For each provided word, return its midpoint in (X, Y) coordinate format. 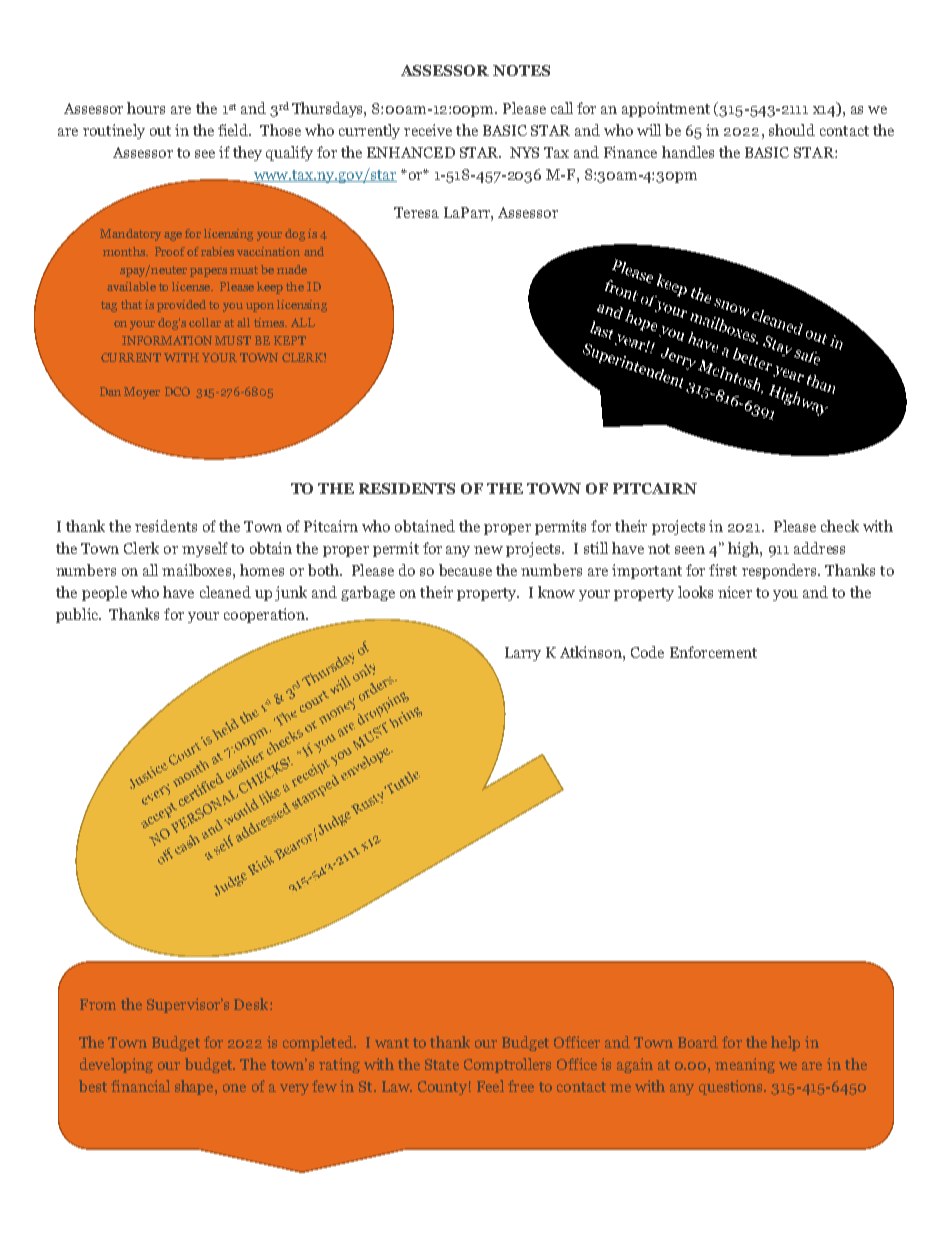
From (98, 1004)
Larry (523, 654)
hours (146, 108)
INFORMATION (167, 340)
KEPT (290, 340)
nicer (735, 592)
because (465, 570)
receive (428, 130)
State (442, 1064)
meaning (745, 1065)
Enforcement (713, 652)
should (792, 130)
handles (688, 152)
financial (140, 1086)
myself (205, 549)
